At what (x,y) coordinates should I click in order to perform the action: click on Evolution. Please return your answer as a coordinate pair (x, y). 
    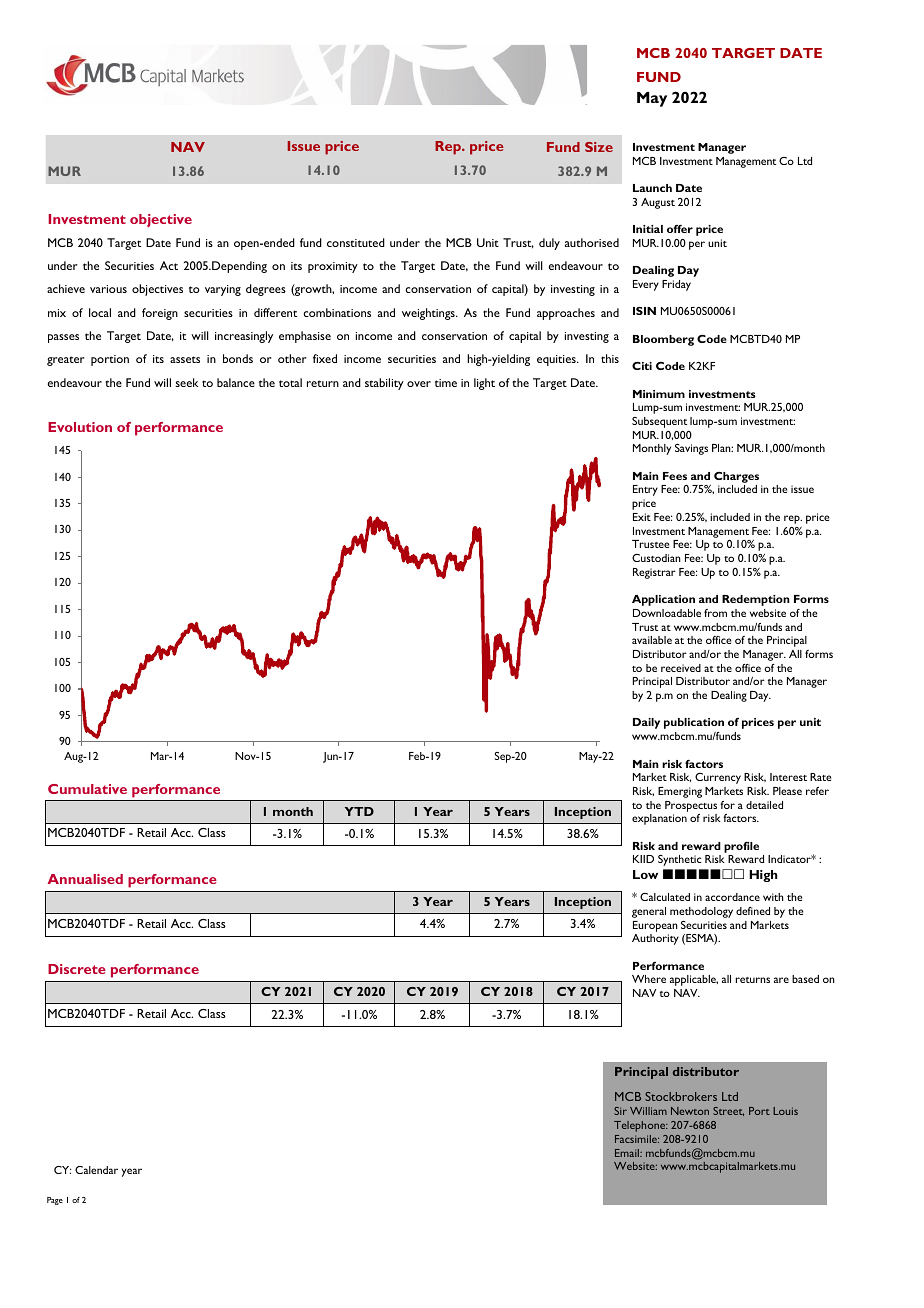
    Looking at the image, I should click on (80, 427).
